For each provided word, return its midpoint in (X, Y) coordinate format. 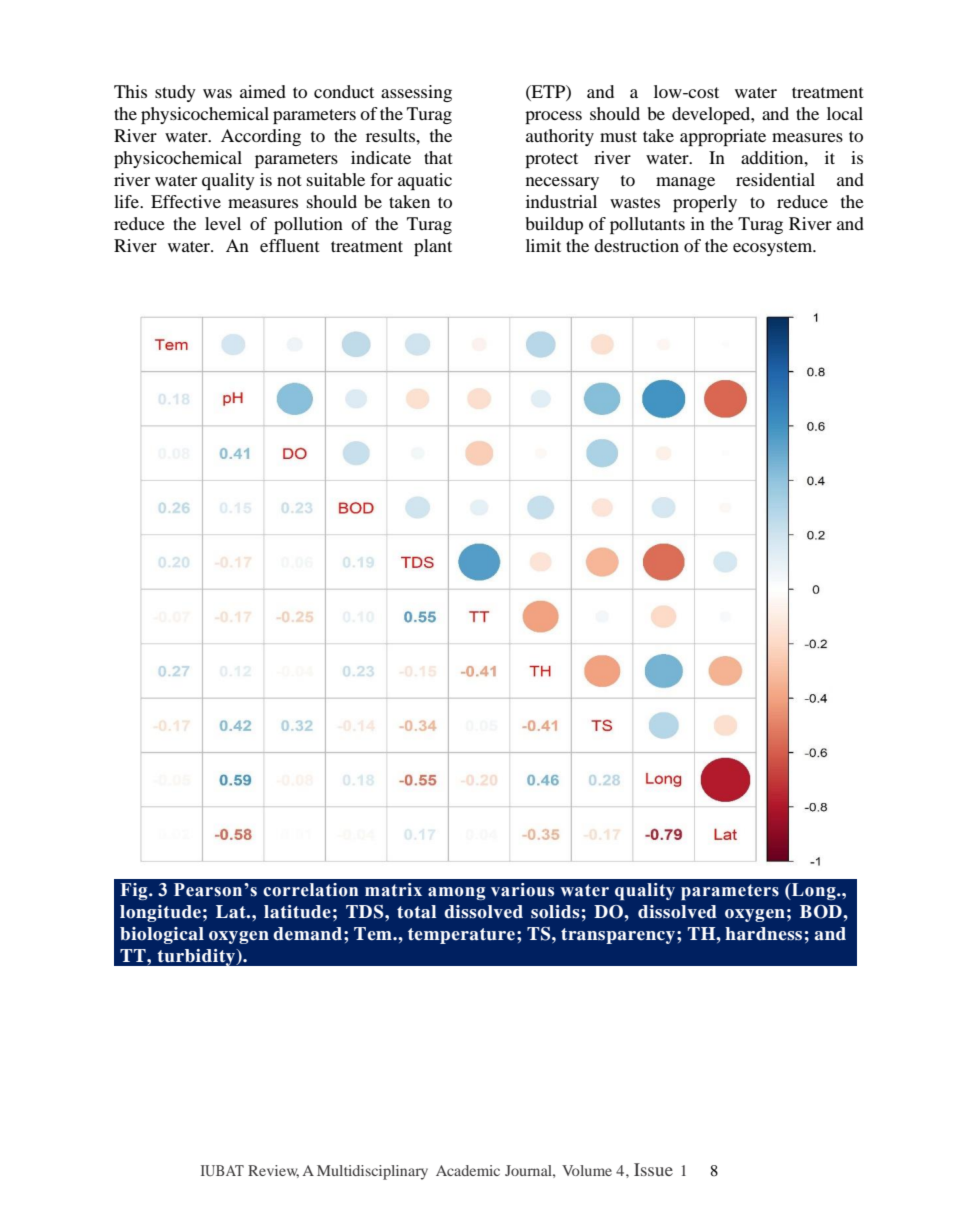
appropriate (723, 137)
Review (273, 1171)
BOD (822, 912)
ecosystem (774, 248)
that (438, 157)
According (261, 137)
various (522, 890)
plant (433, 247)
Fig (135, 891)
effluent (290, 245)
